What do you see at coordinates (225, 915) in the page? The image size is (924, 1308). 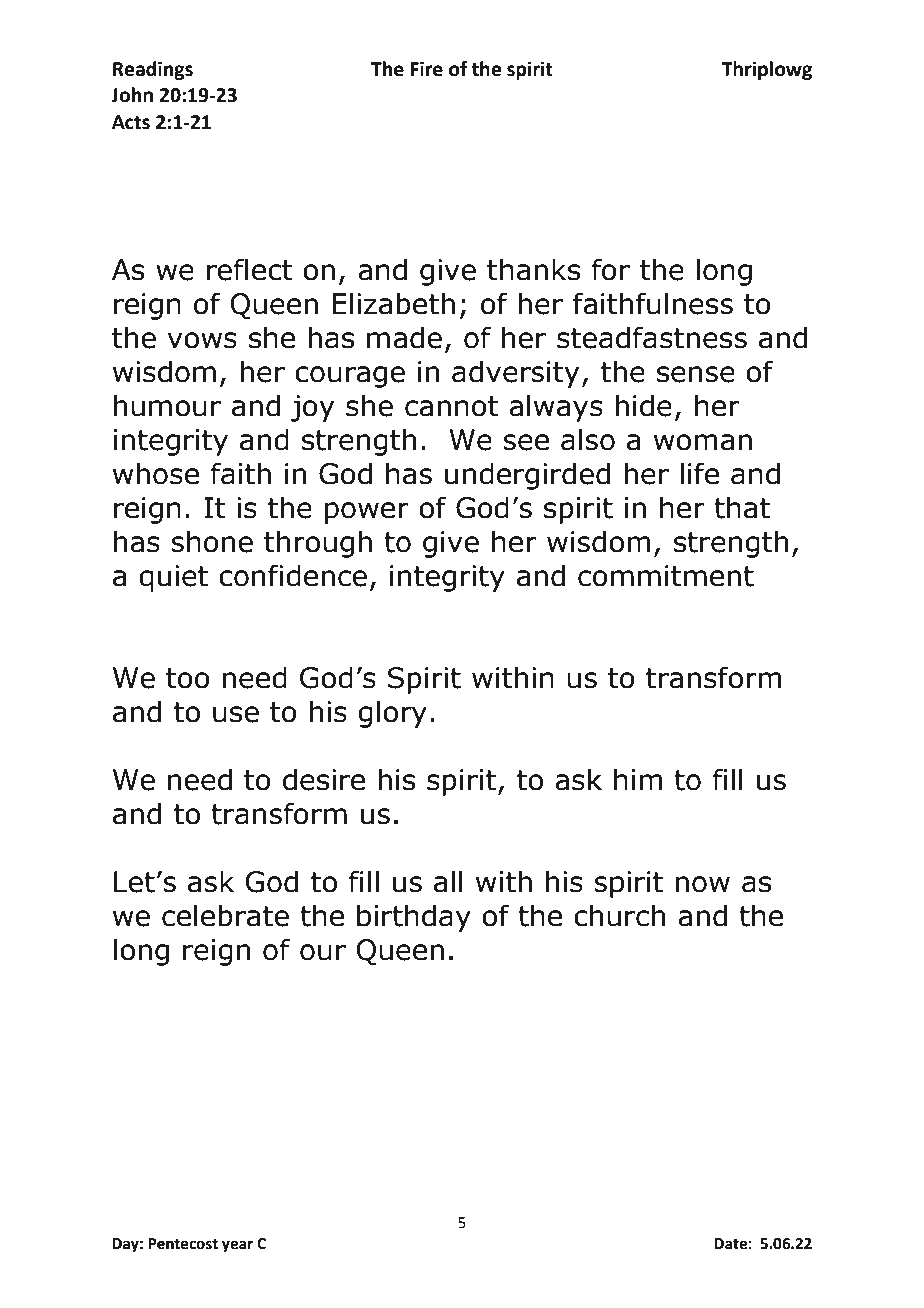 I see `celebrate` at bounding box center [225, 915].
